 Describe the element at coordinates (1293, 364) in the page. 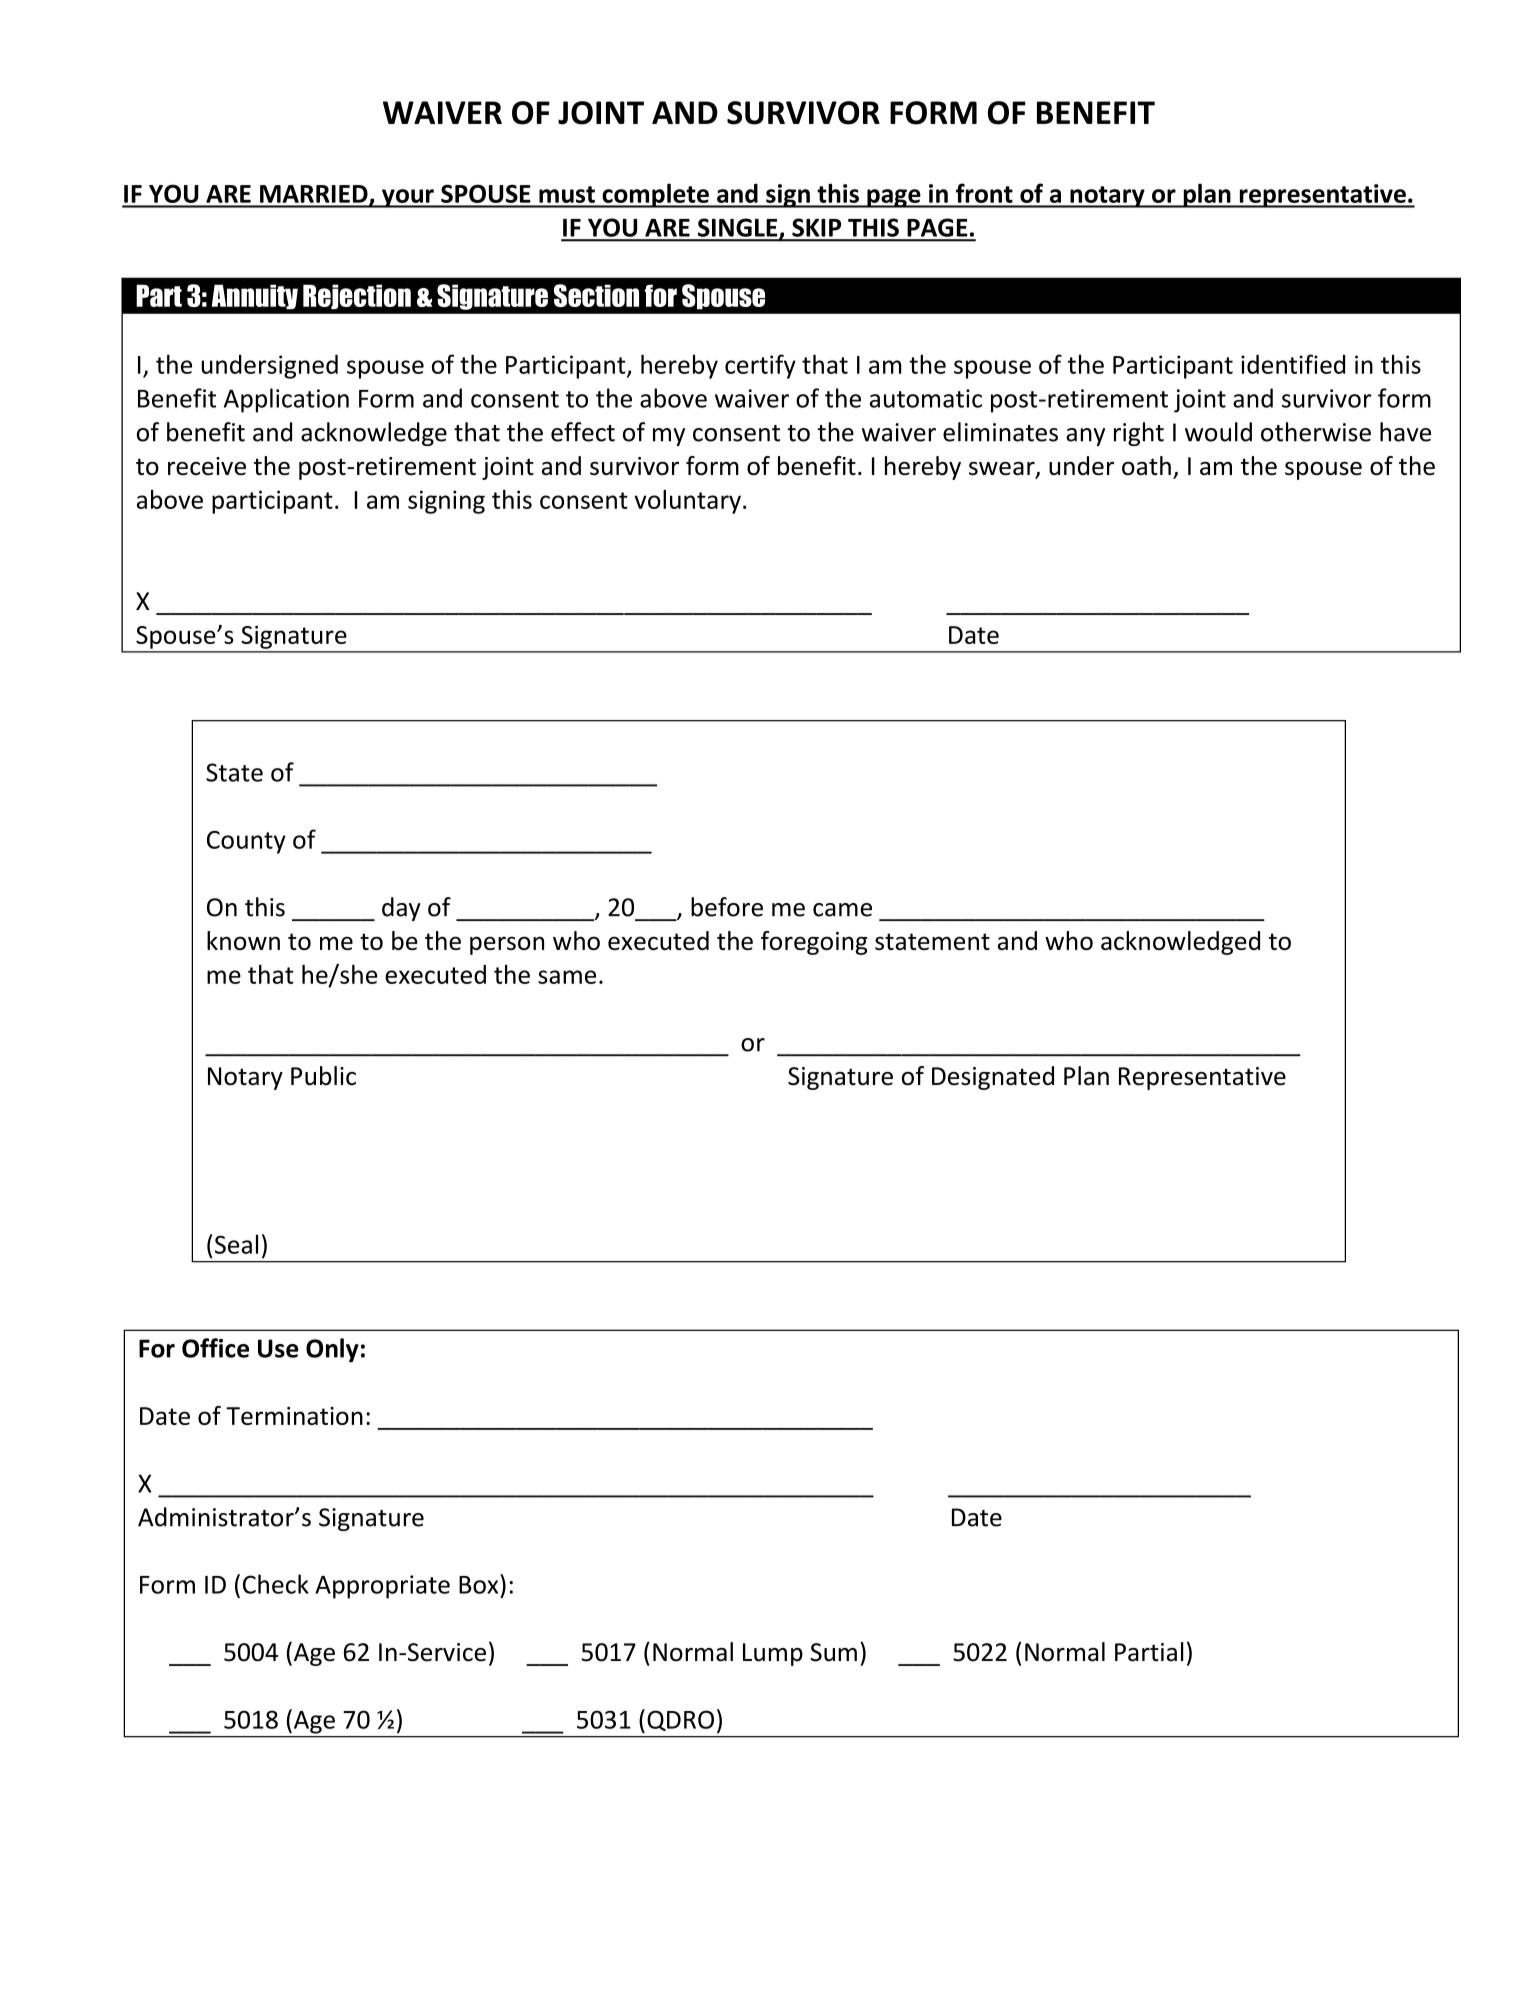

I see `identified` at that location.
